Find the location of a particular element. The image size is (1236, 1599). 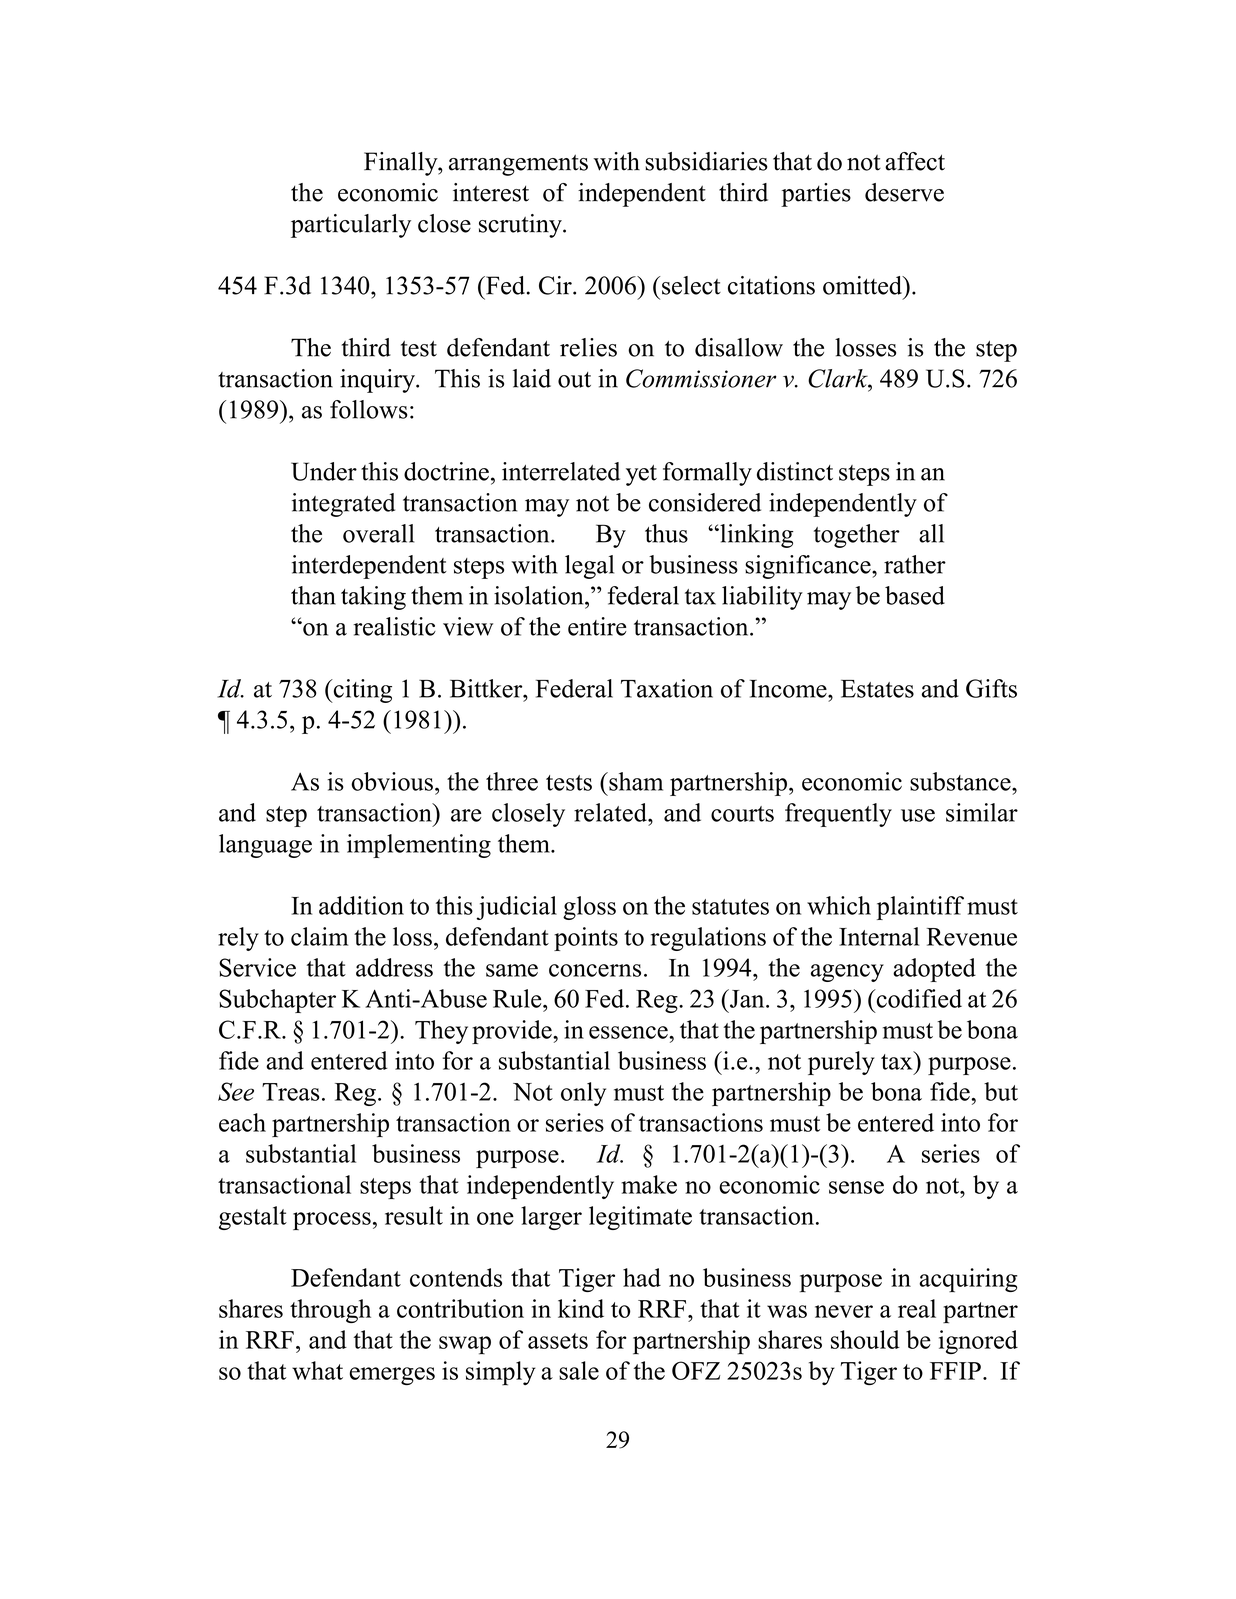

yet is located at coordinates (641, 475).
